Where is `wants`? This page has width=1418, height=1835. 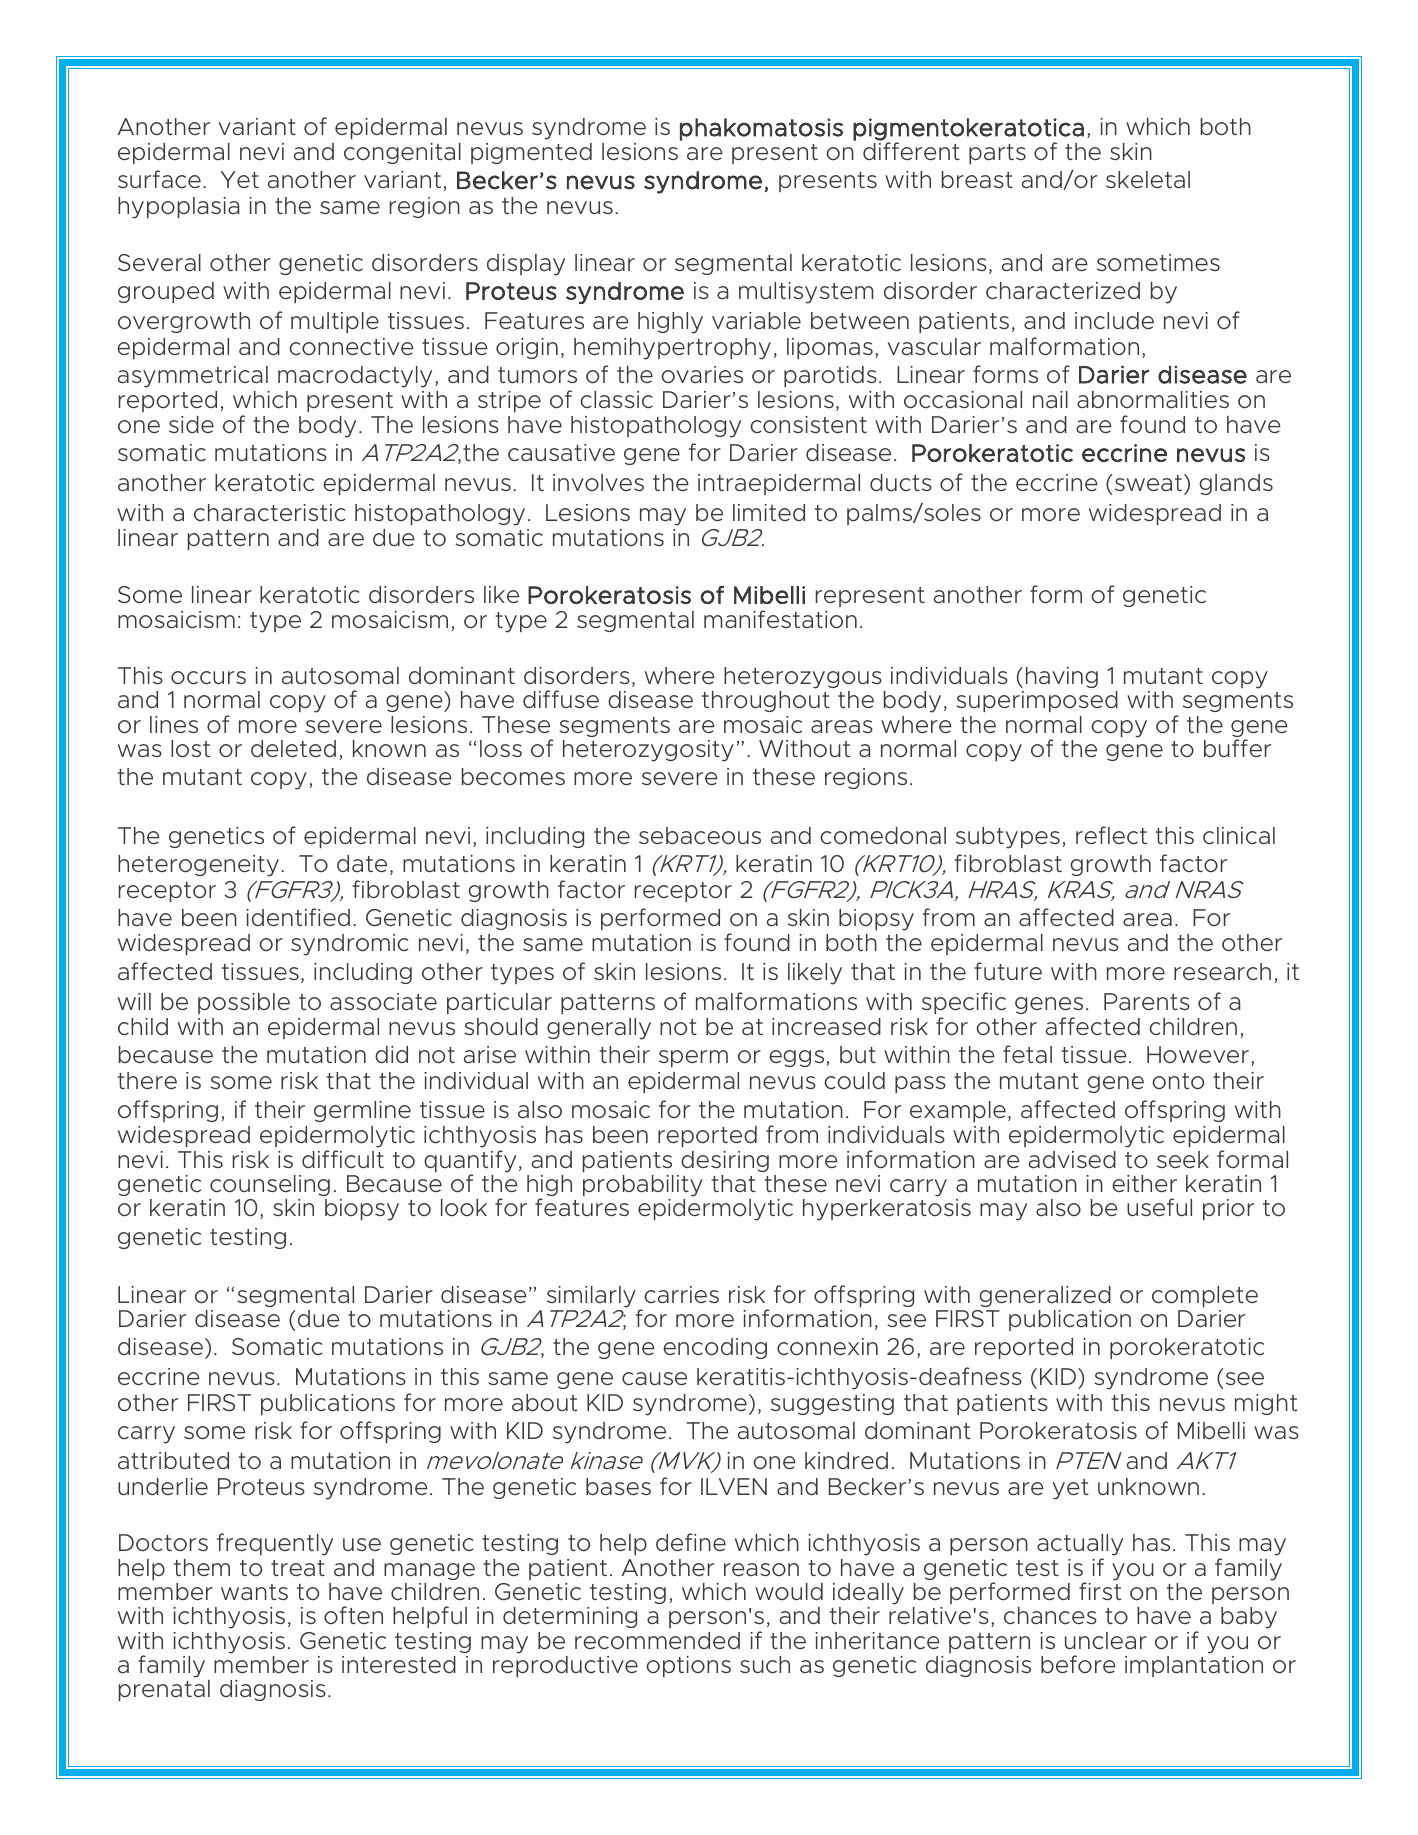 wants is located at coordinates (254, 1592).
